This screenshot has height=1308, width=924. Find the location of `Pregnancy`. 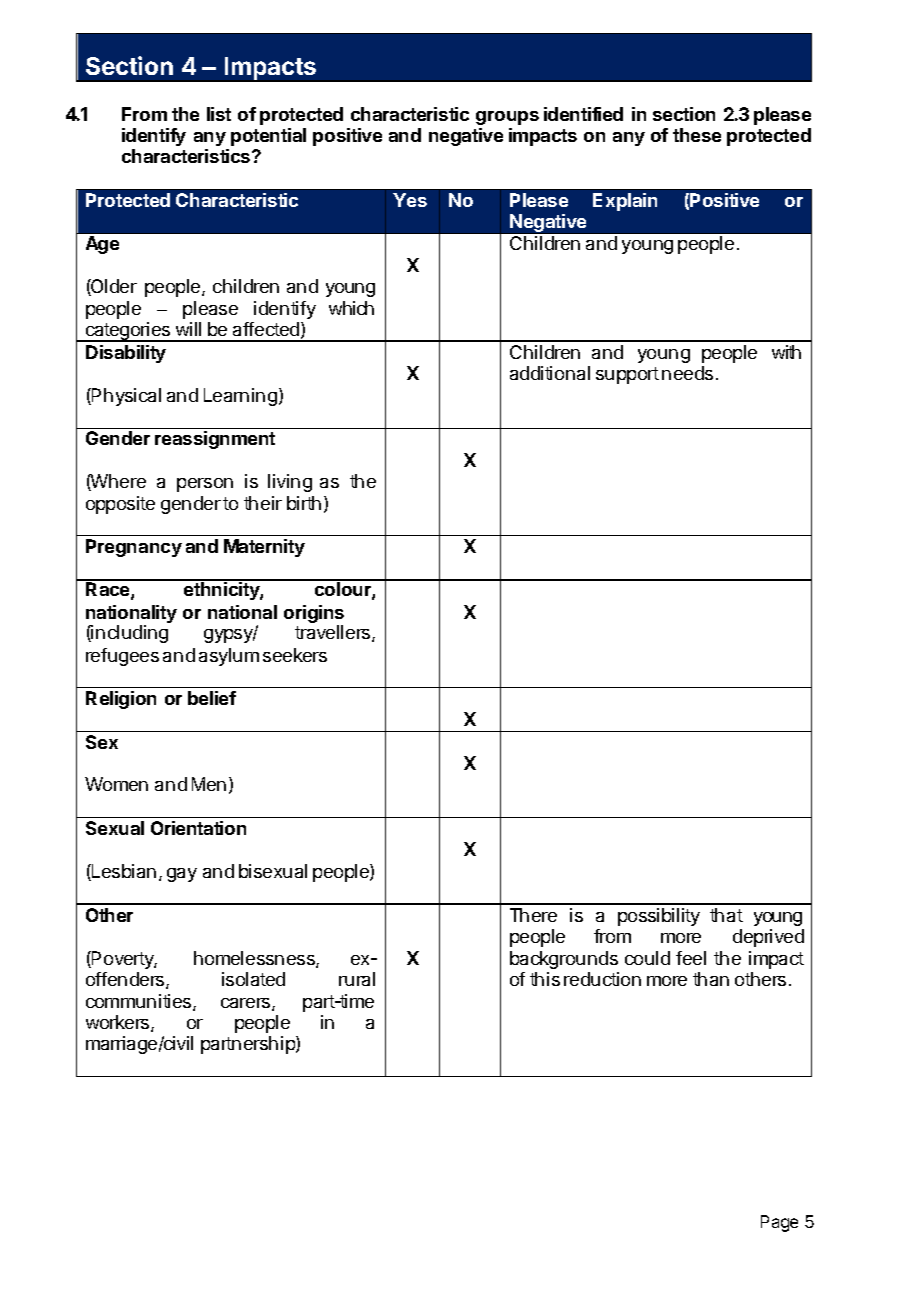

Pregnancy is located at coordinates (134, 548).
